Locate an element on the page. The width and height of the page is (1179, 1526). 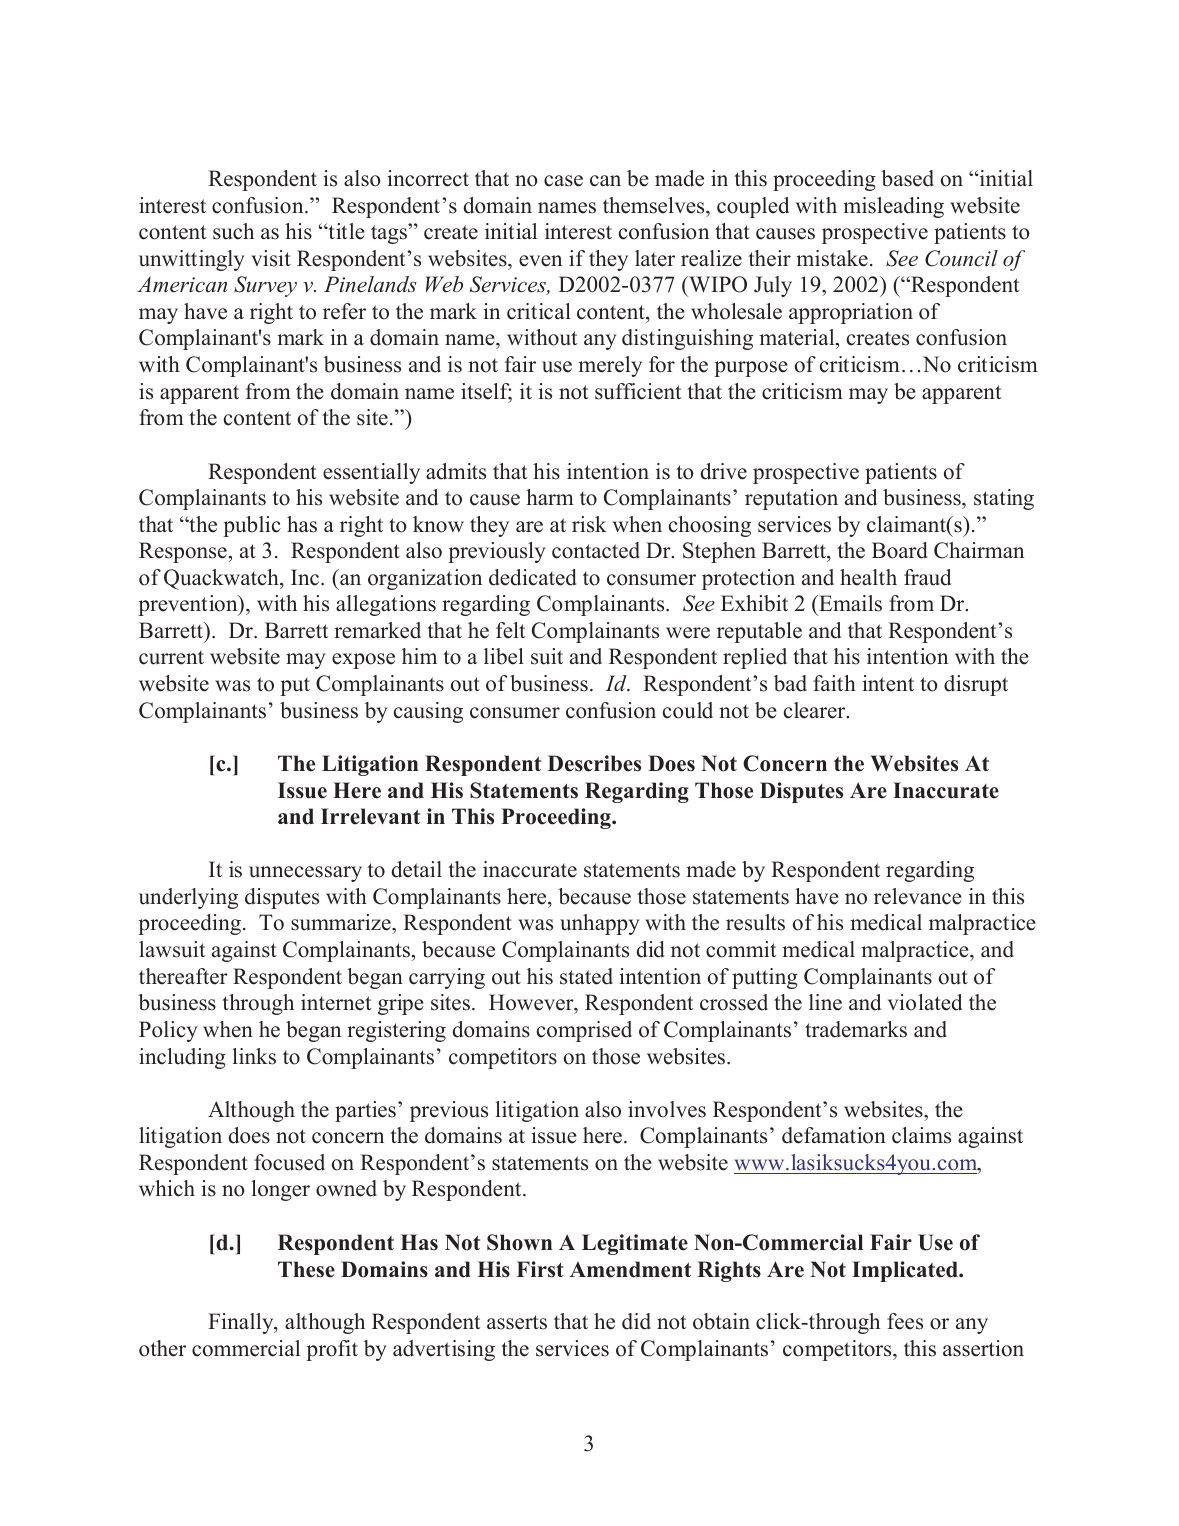
unhappy is located at coordinates (600, 924).
